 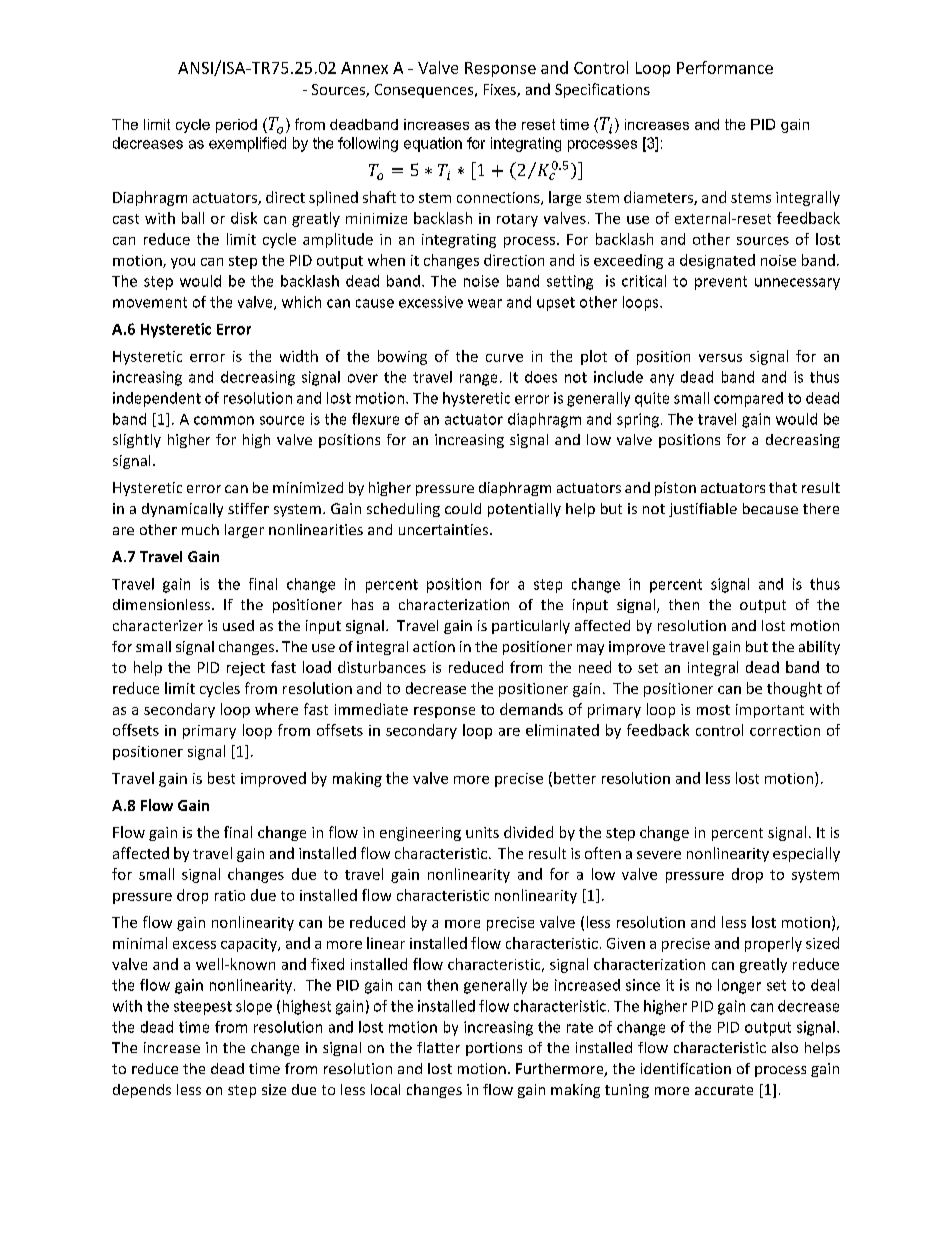 I want to click on Performance, so click(x=725, y=67).
